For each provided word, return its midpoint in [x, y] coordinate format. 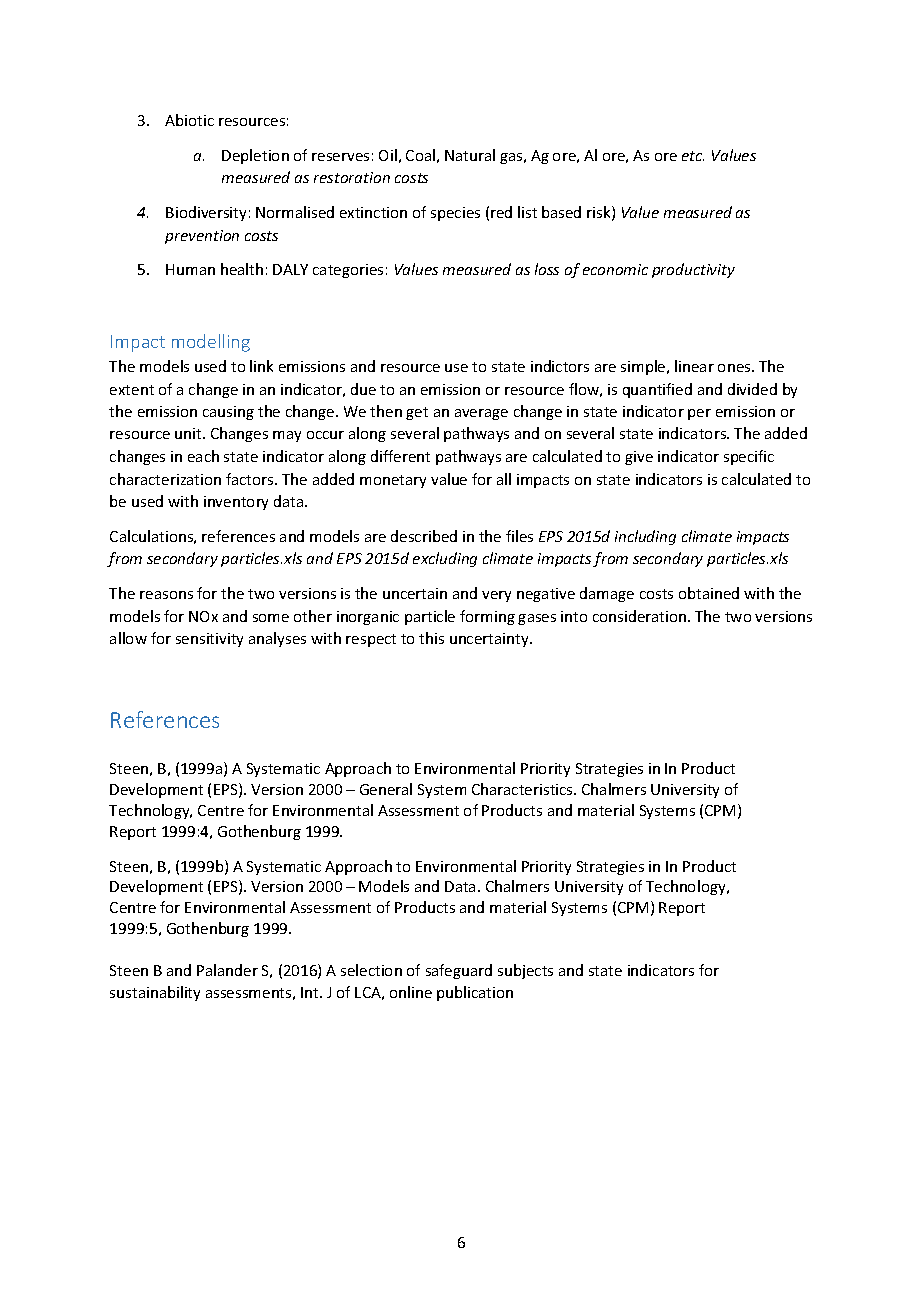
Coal [420, 155]
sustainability [155, 993]
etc [693, 156]
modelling [211, 343]
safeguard [459, 971]
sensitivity [209, 640]
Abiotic [189, 120]
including [645, 537]
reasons [166, 595]
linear [694, 366]
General [386, 789]
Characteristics [523, 789]
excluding [445, 559]
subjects [525, 971]
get [417, 413]
